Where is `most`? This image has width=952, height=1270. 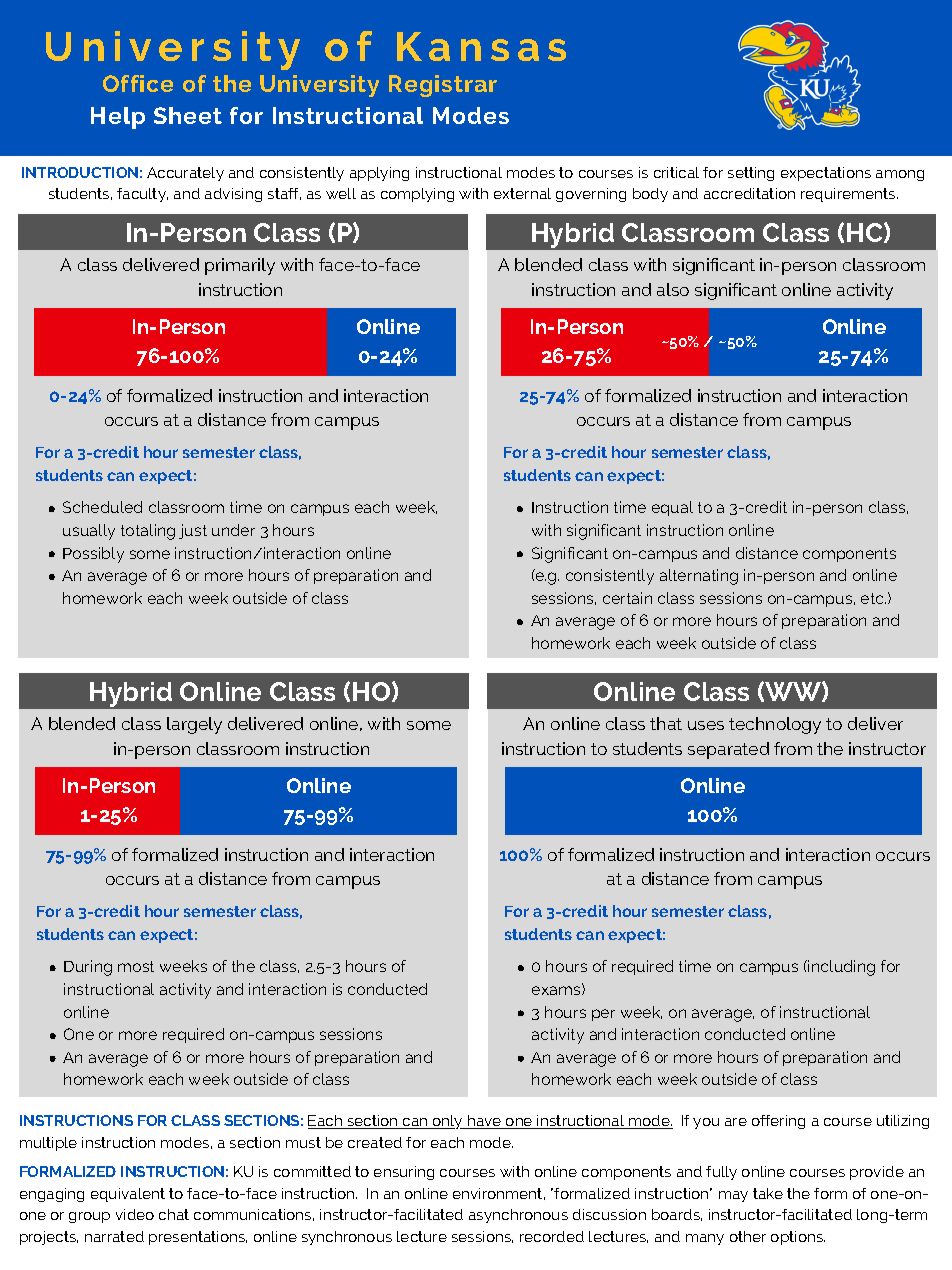 most is located at coordinates (136, 966).
